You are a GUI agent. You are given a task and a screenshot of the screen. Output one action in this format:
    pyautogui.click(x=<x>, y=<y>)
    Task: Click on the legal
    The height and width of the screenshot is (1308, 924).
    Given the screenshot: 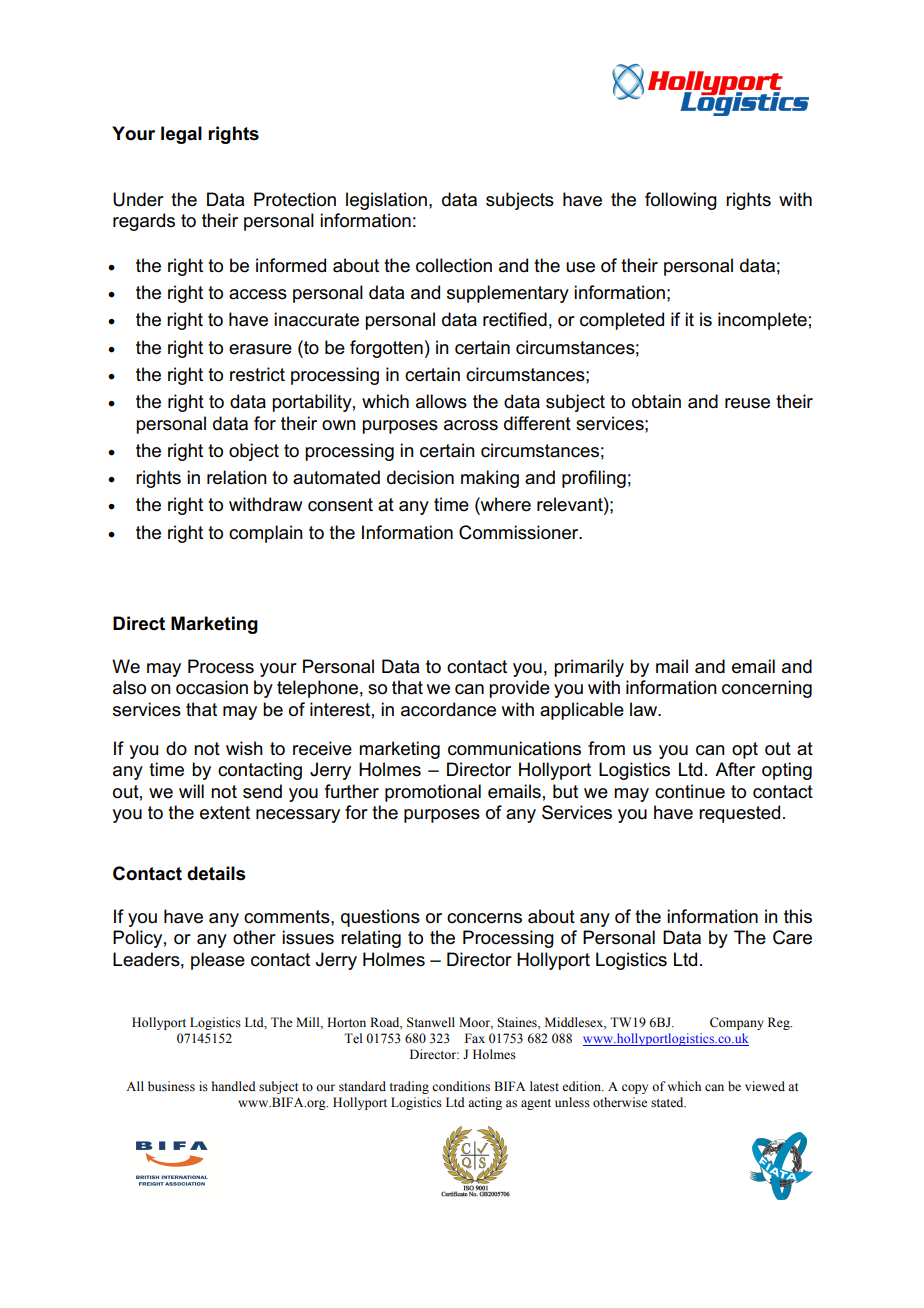 What is the action you would take?
    pyautogui.click(x=181, y=135)
